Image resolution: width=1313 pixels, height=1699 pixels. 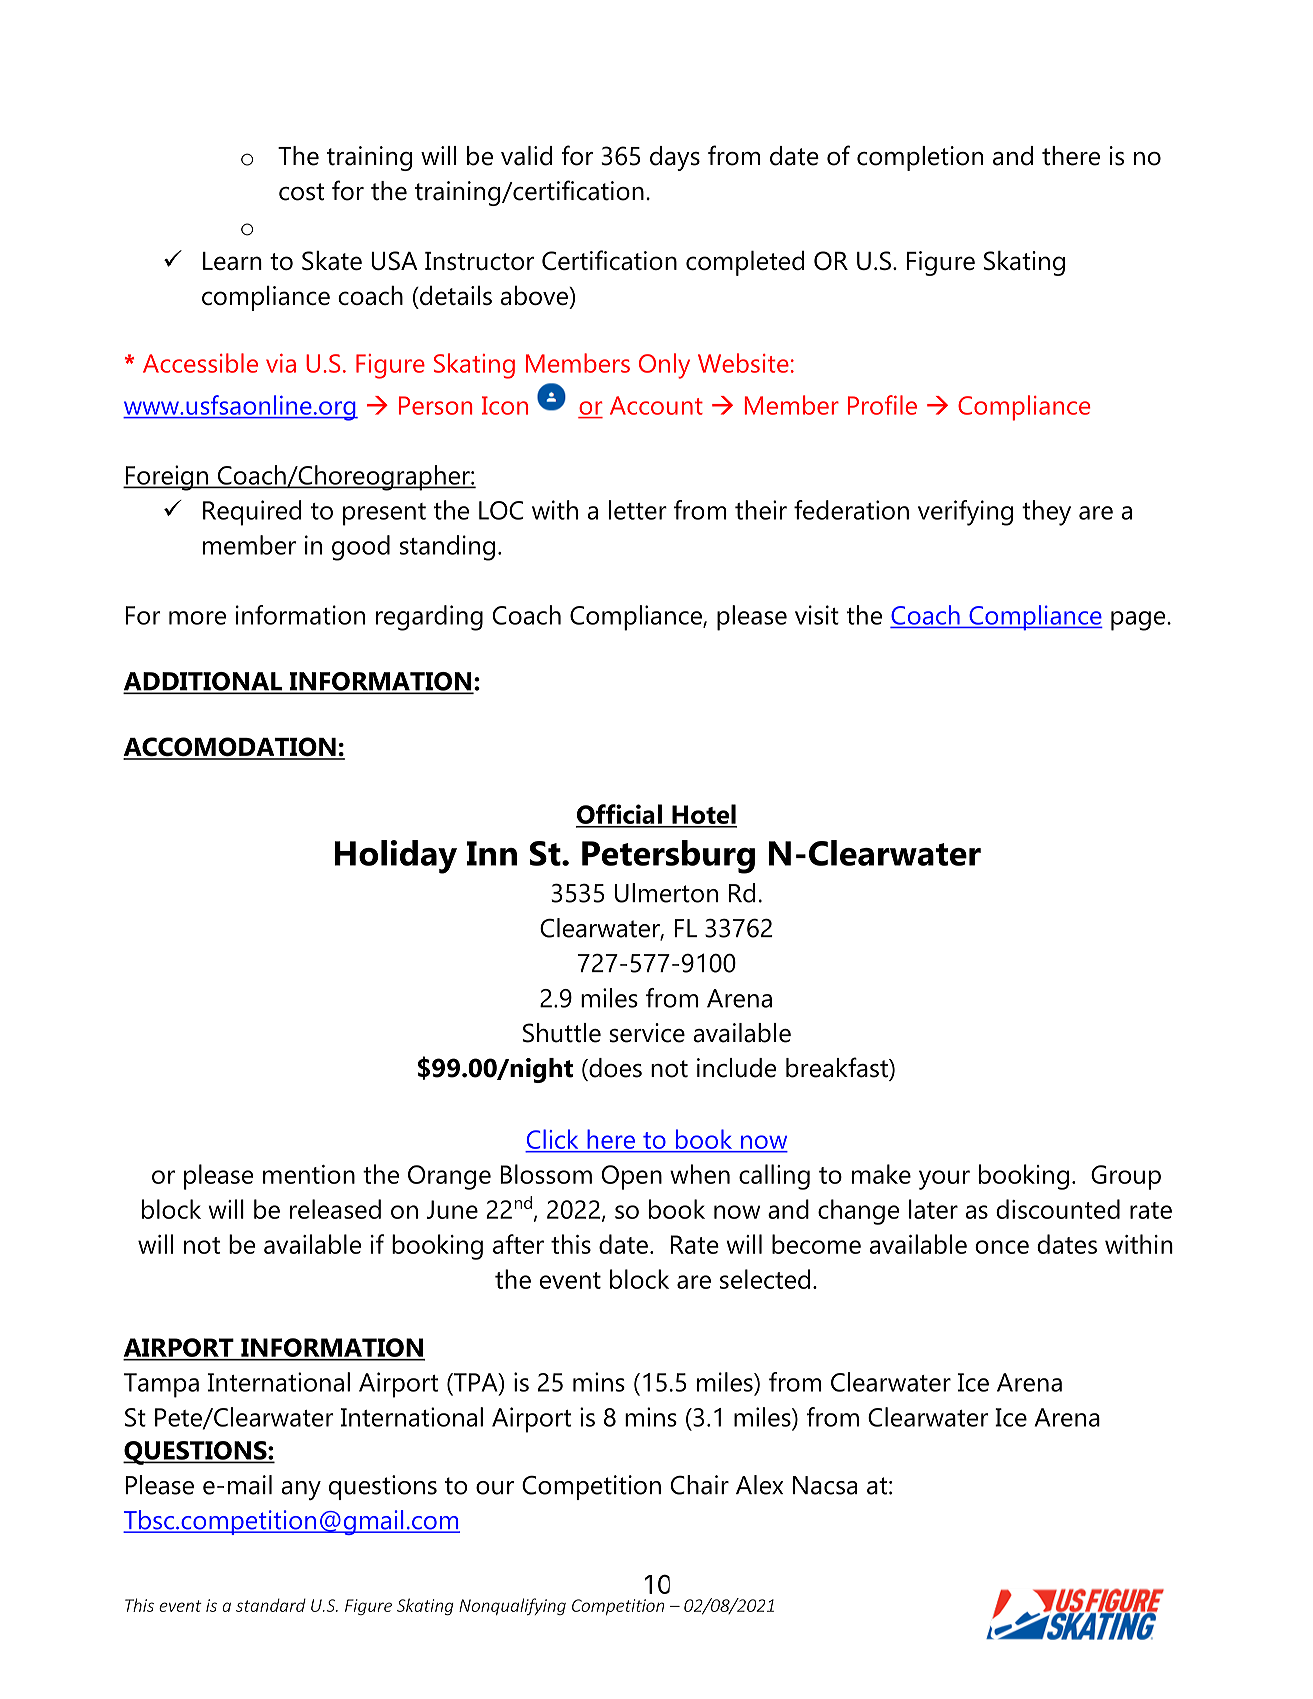 I want to click on standard, so click(x=271, y=1605).
